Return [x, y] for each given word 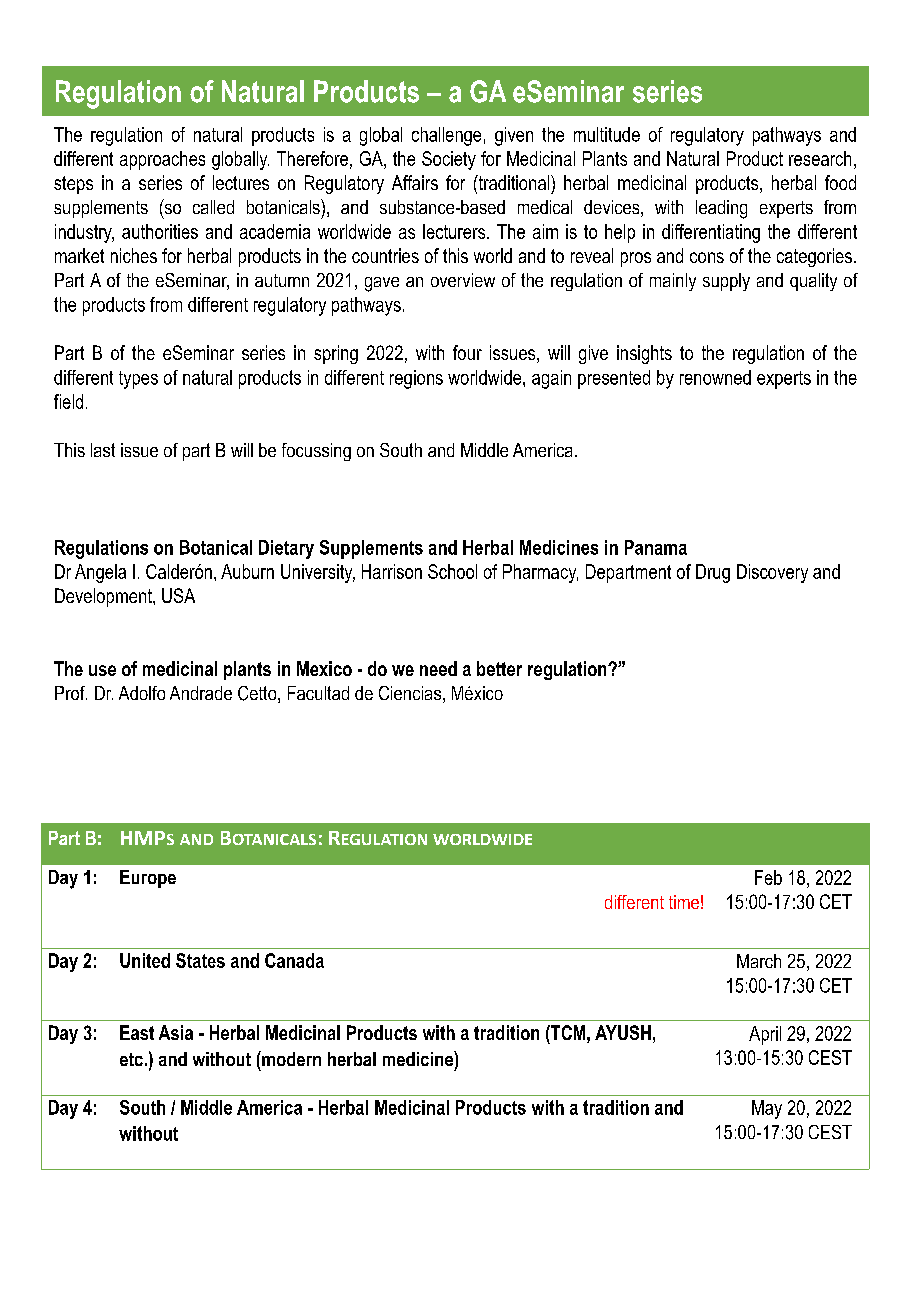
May [767, 1109]
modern [290, 1058]
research [820, 158]
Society [449, 160]
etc [131, 1059]
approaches [162, 160]
